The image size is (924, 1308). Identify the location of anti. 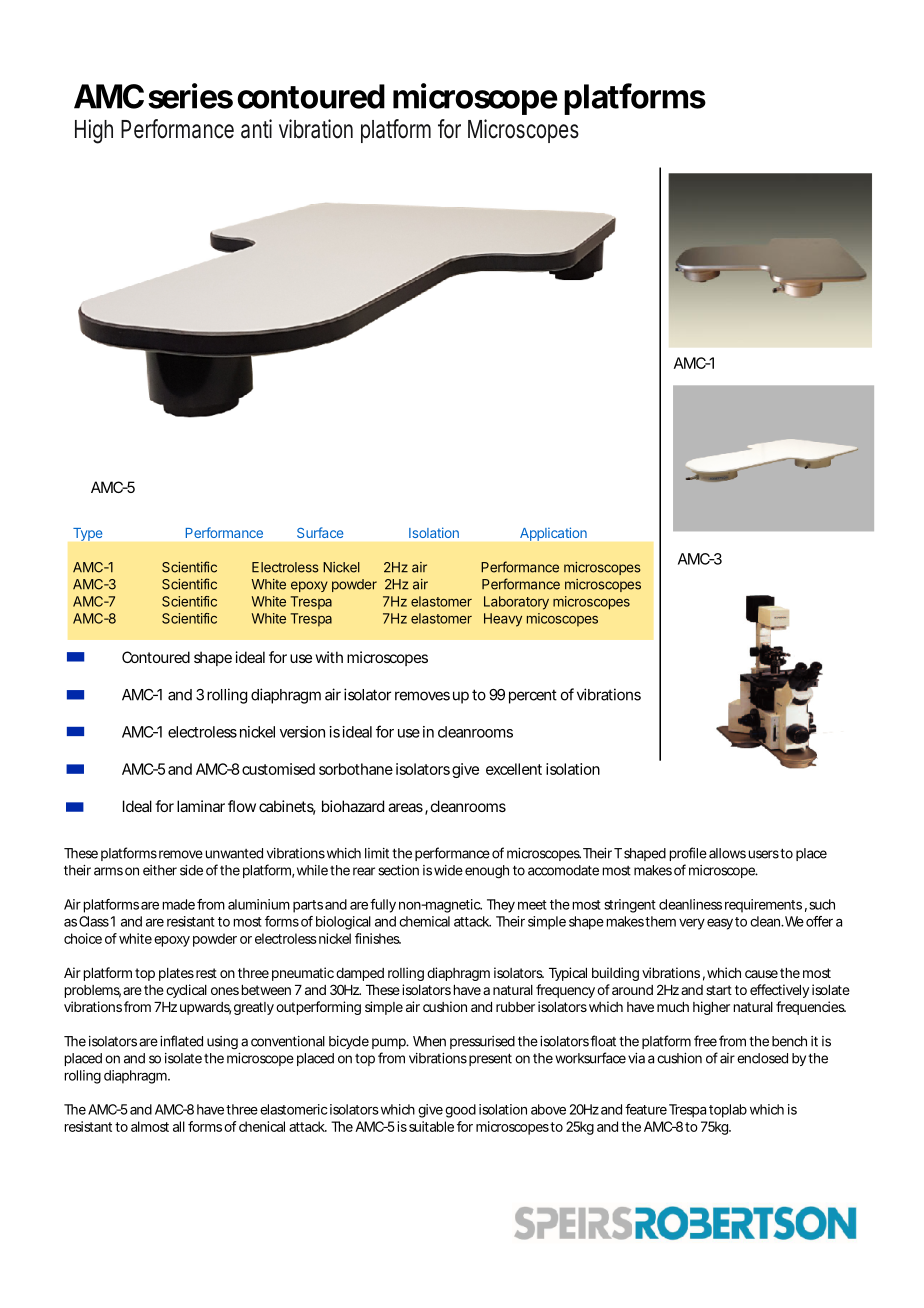
(256, 129).
